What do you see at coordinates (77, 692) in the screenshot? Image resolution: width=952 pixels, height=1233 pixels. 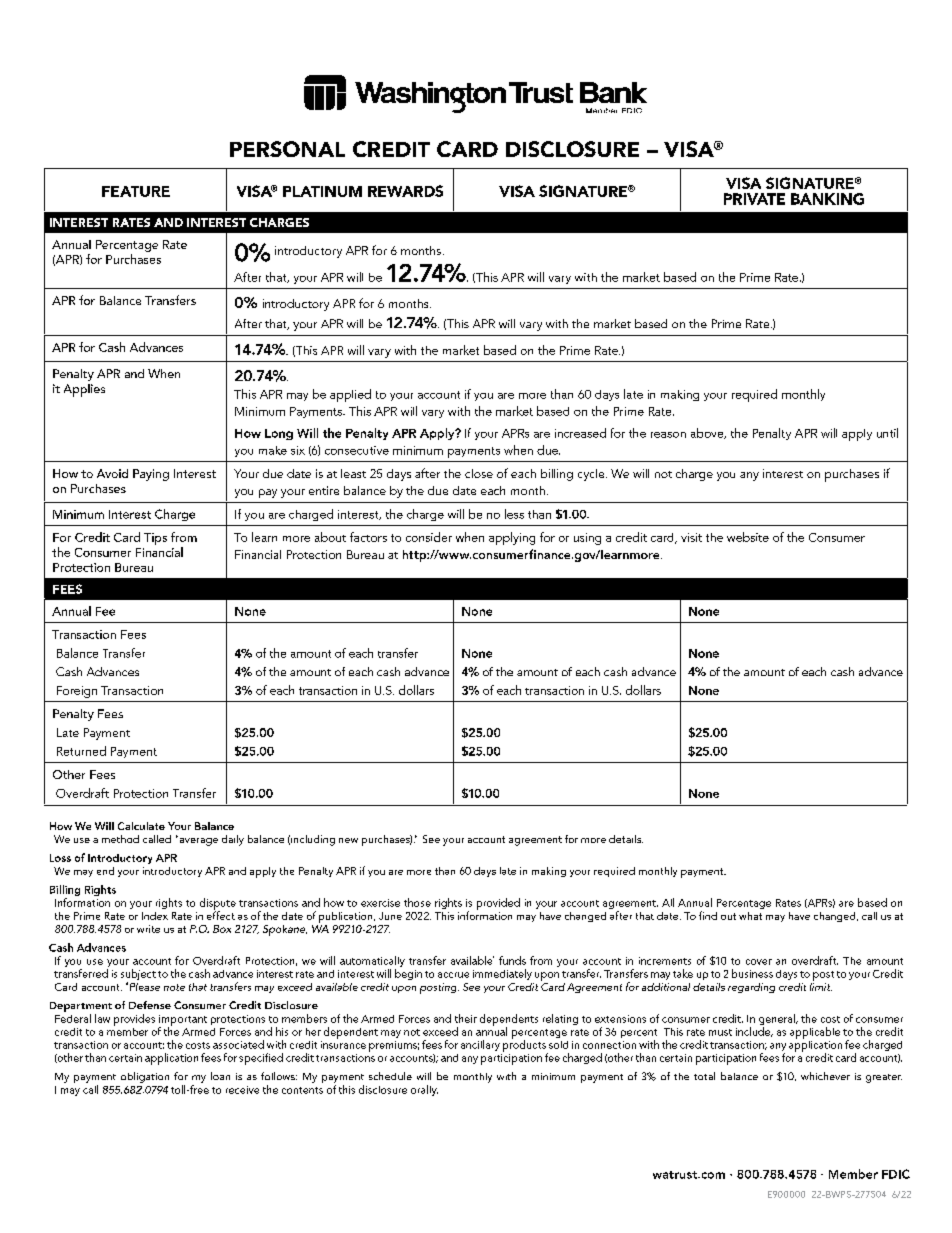 I see `Foreign` at bounding box center [77, 692].
